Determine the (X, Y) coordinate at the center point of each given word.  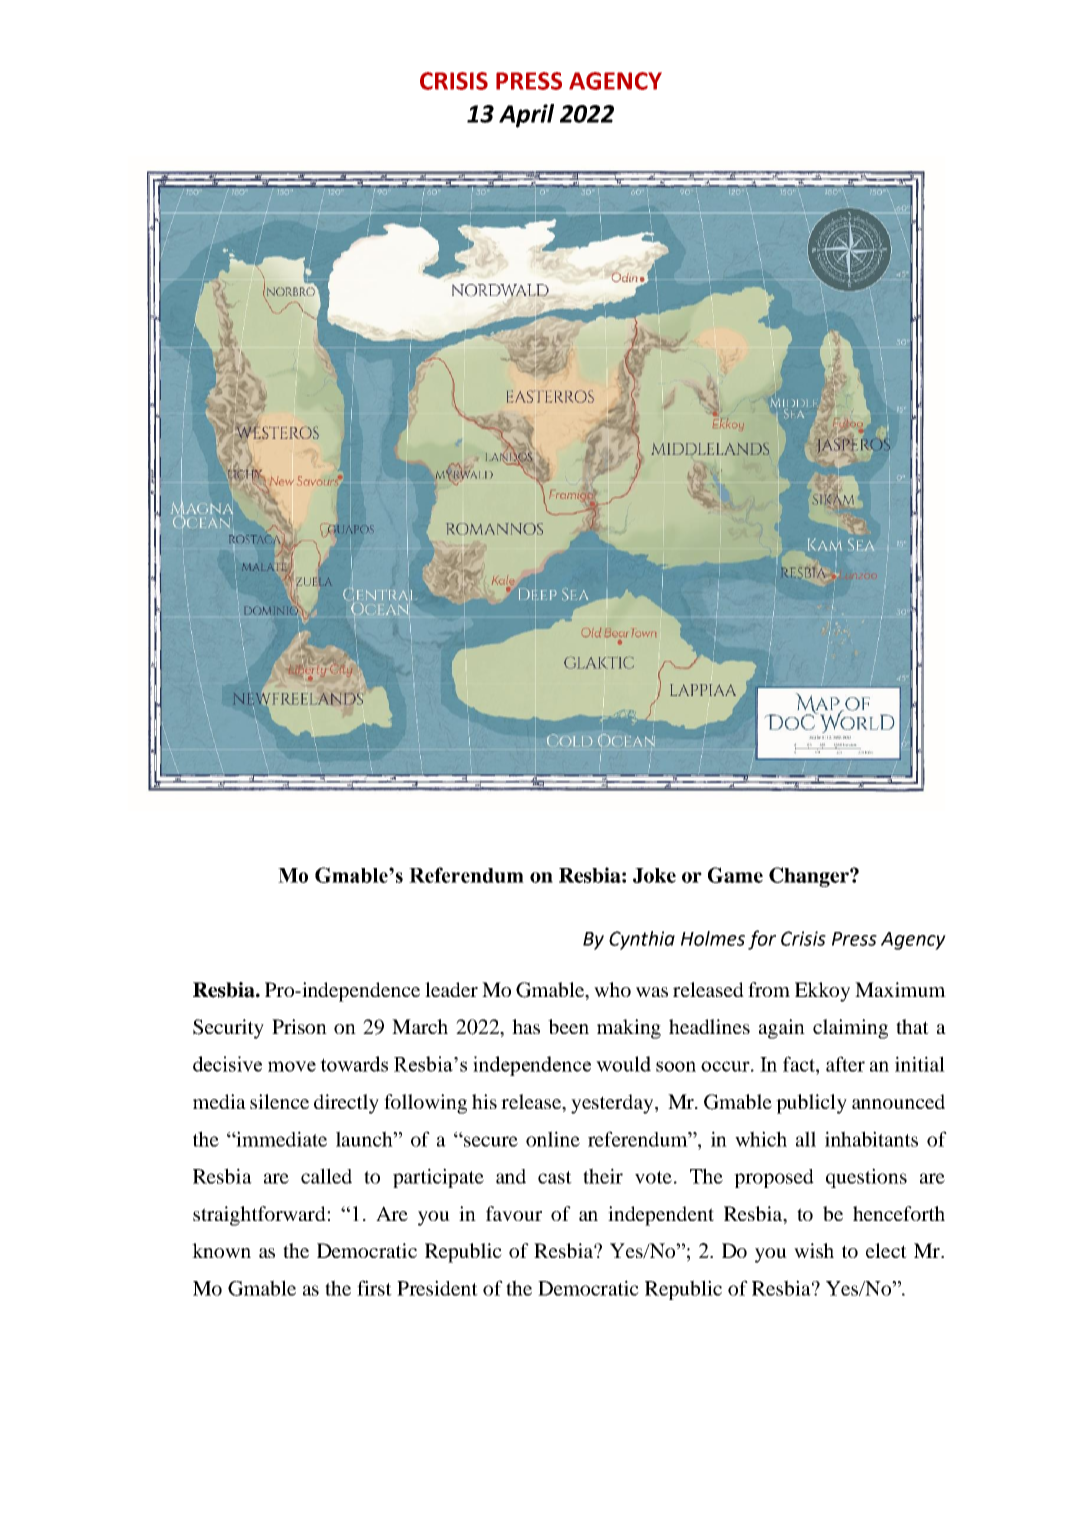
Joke (654, 875)
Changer (810, 877)
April (526, 116)
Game (735, 875)
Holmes (713, 938)
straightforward (260, 1216)
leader (451, 989)
